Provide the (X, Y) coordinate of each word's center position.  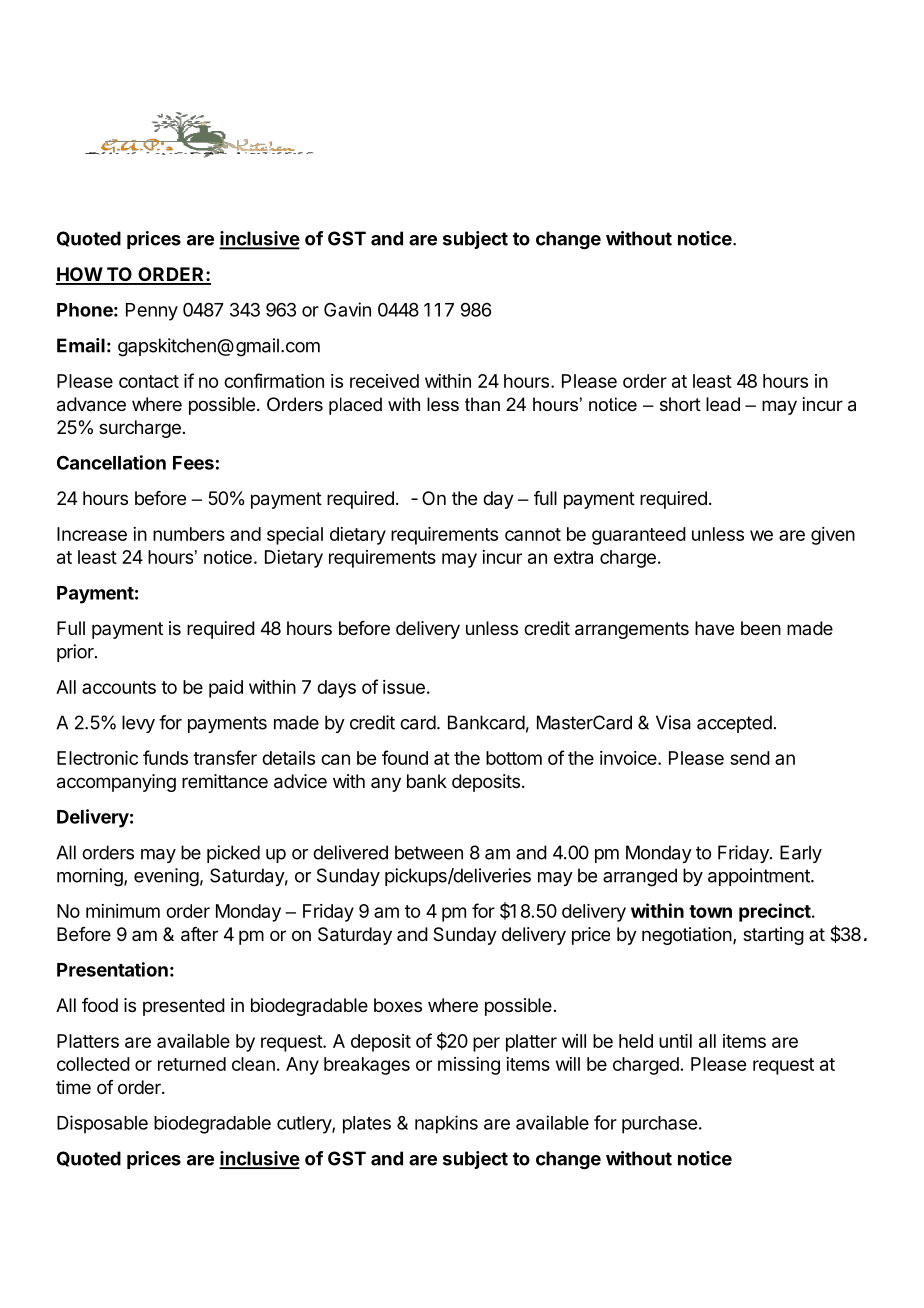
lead (723, 404)
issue (404, 687)
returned (192, 1064)
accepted (734, 724)
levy (138, 724)
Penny (152, 312)
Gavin (347, 309)
